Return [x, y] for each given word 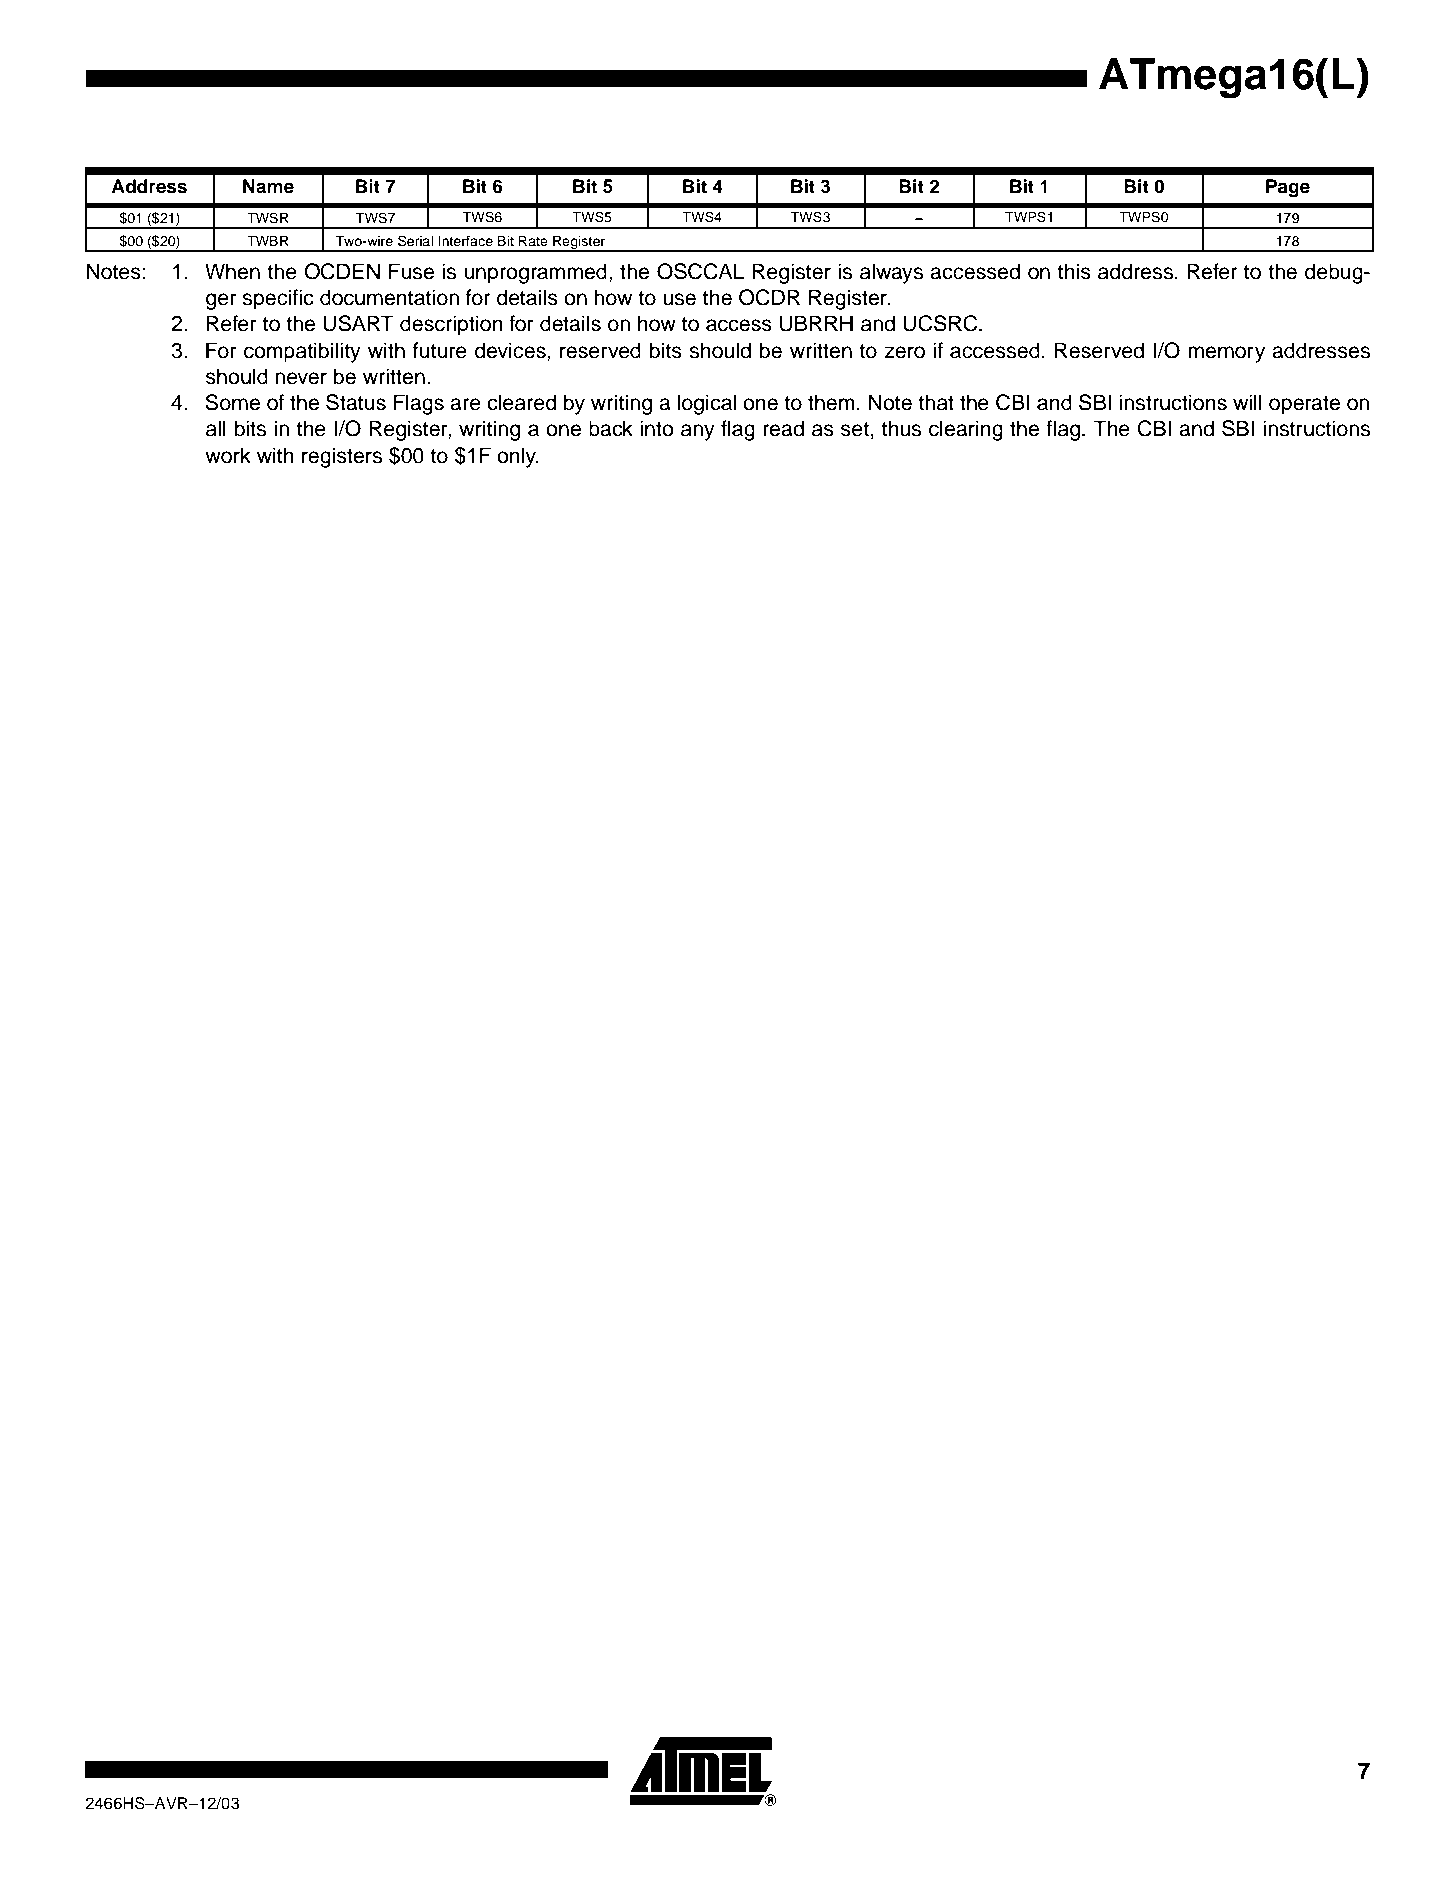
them [831, 402]
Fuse [411, 271]
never [301, 378]
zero [905, 352]
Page [1288, 188]
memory [1226, 354]
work [228, 455]
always [891, 273]
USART [358, 323]
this [1074, 271]
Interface [465, 240]
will [1247, 402]
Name [268, 186]
